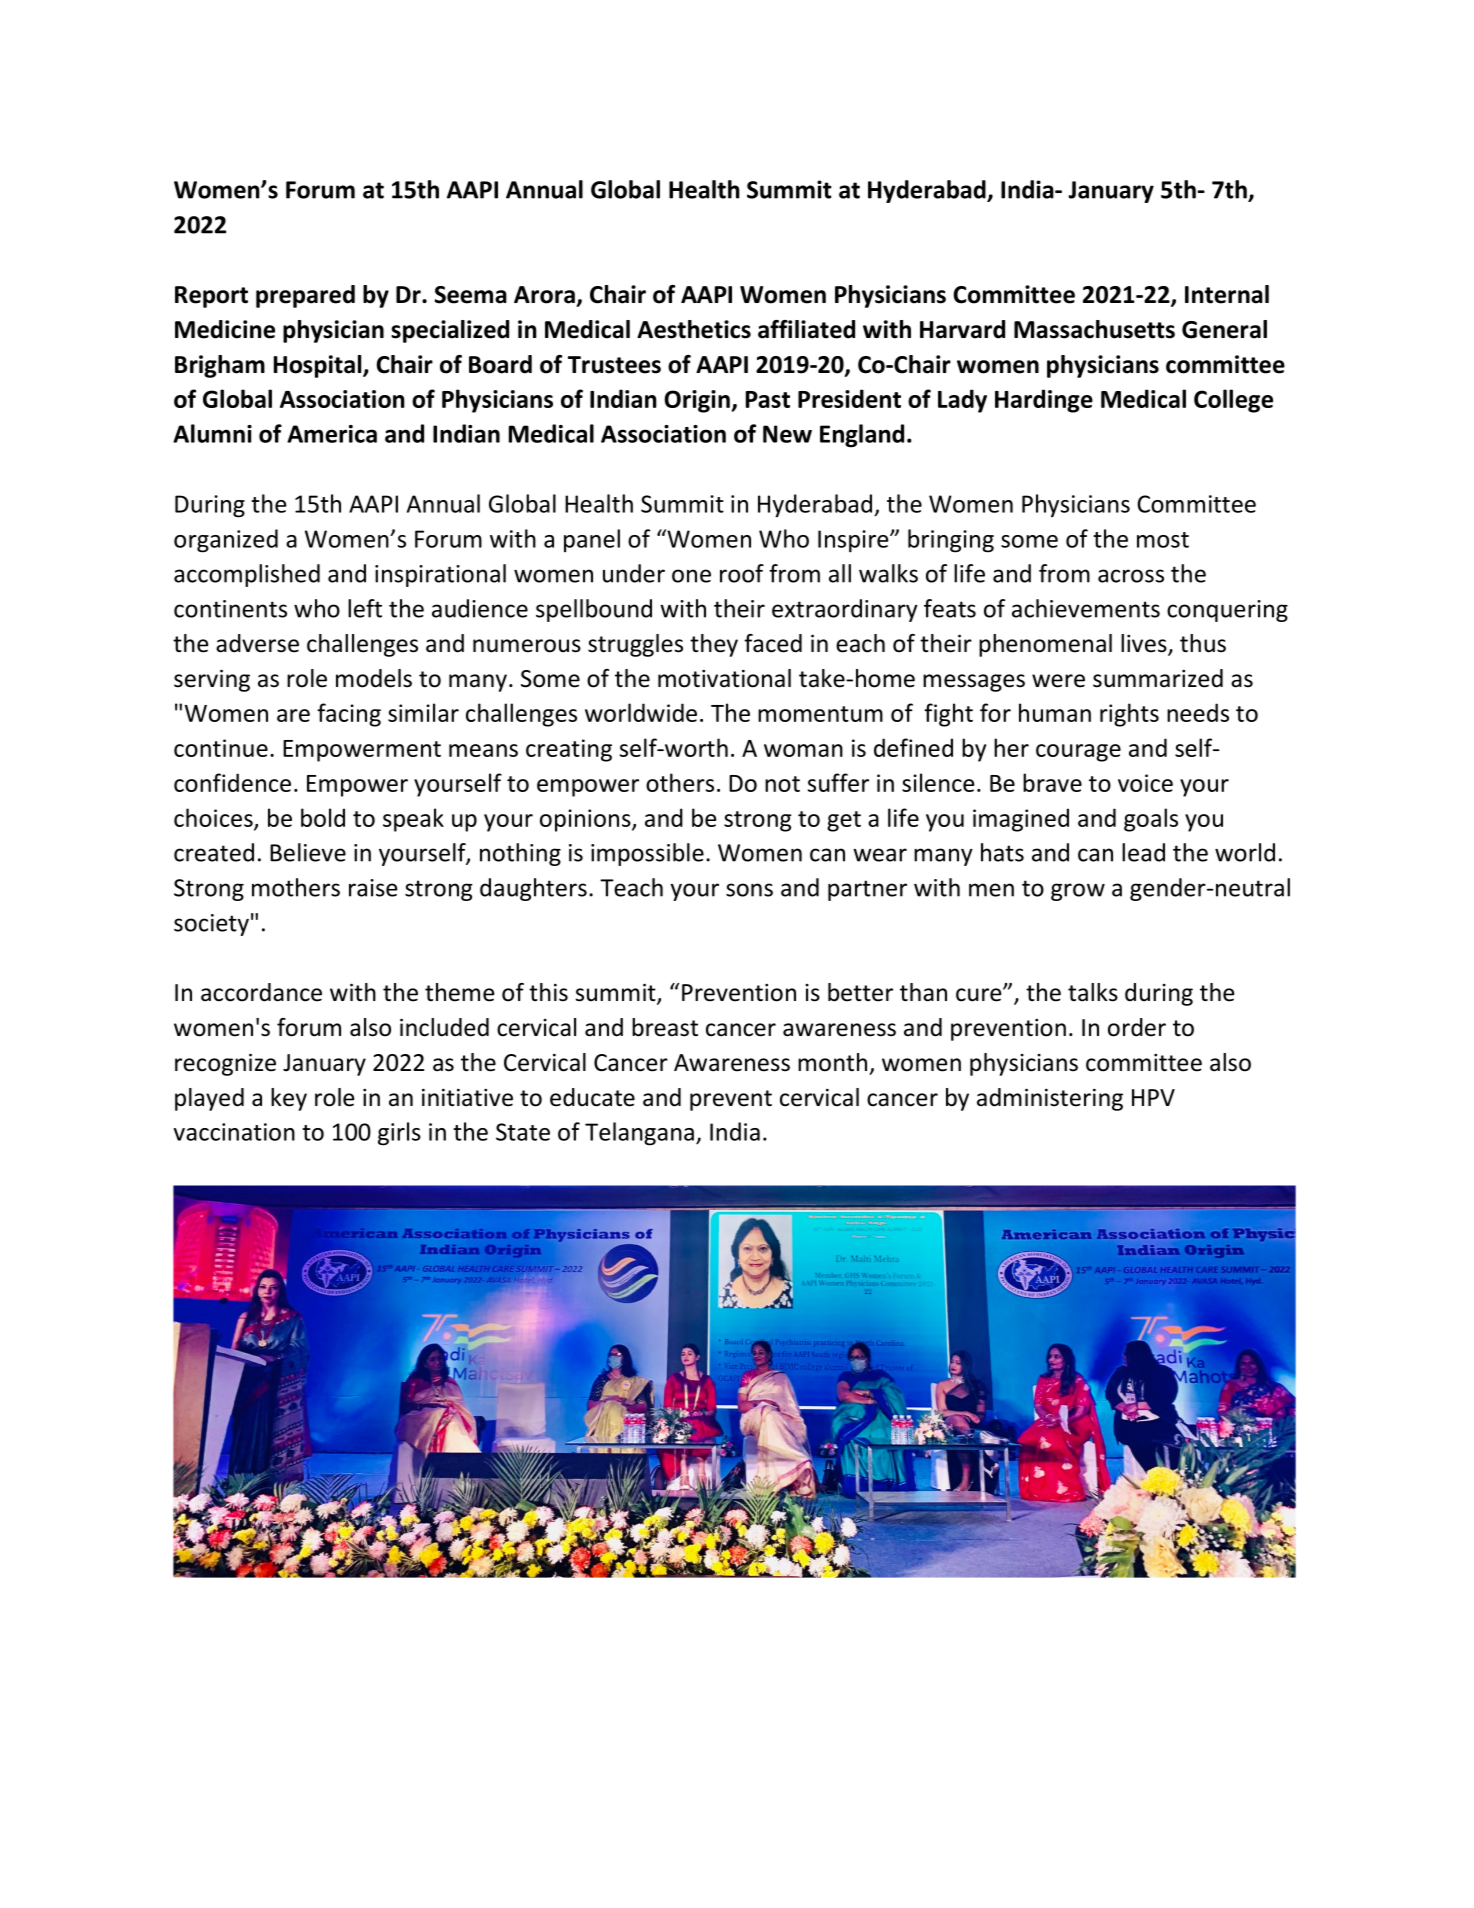  What do you see at coordinates (305, 296) in the document?
I see `prepared` at bounding box center [305, 296].
